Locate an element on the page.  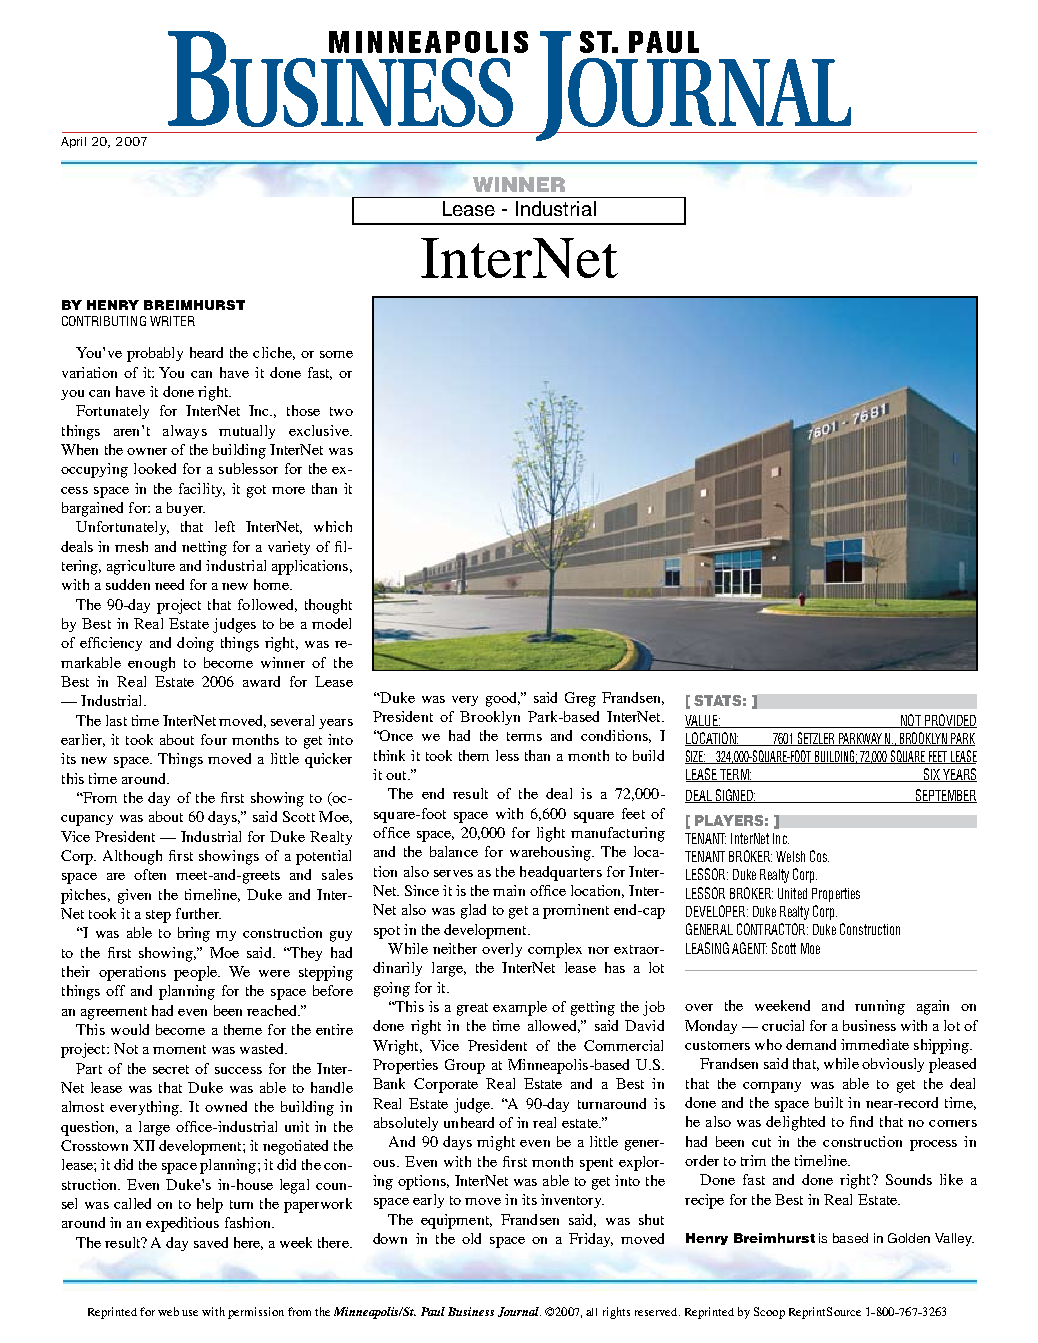
PROVIDED is located at coordinates (950, 721).
